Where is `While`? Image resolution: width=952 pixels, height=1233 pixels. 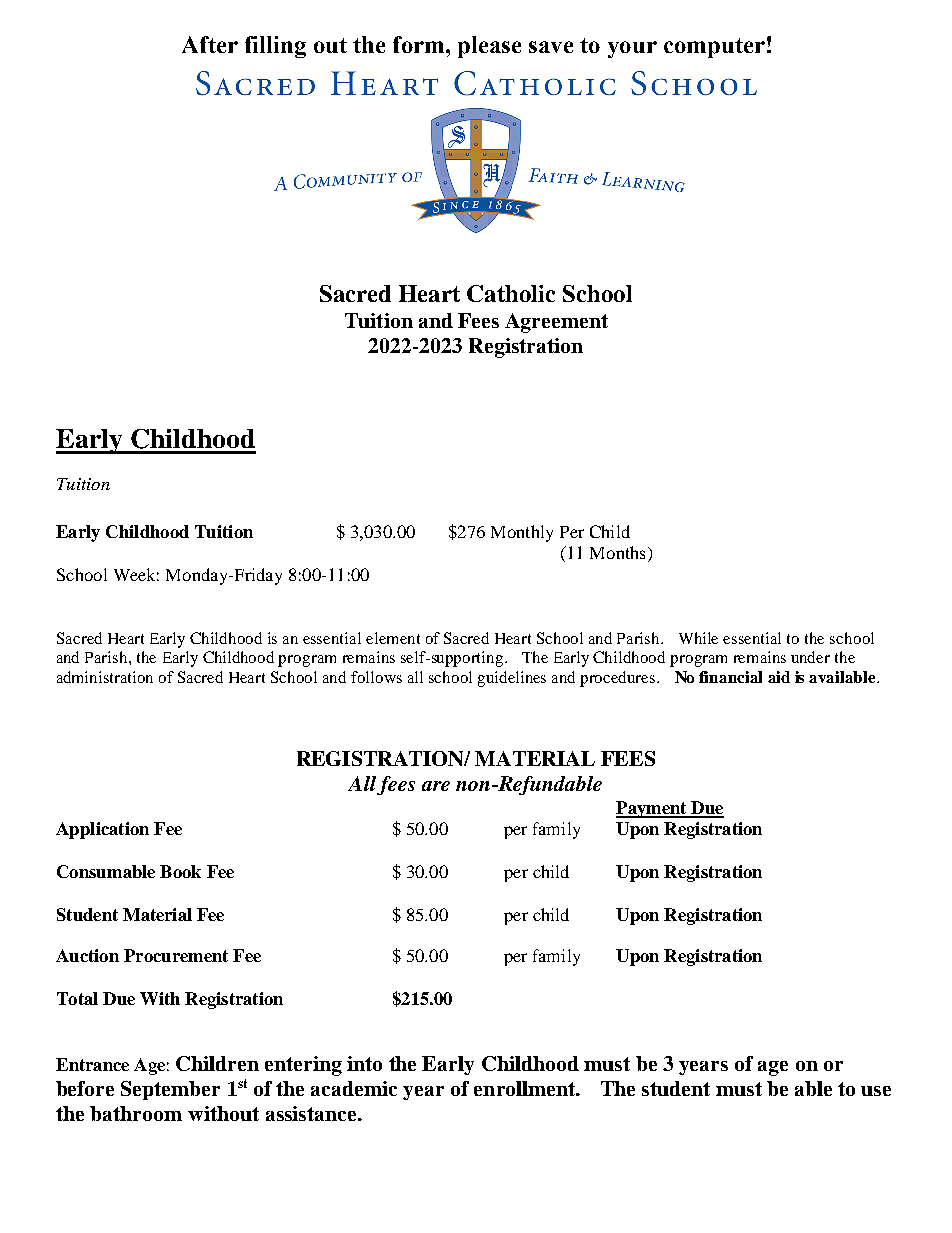
While is located at coordinates (698, 638).
